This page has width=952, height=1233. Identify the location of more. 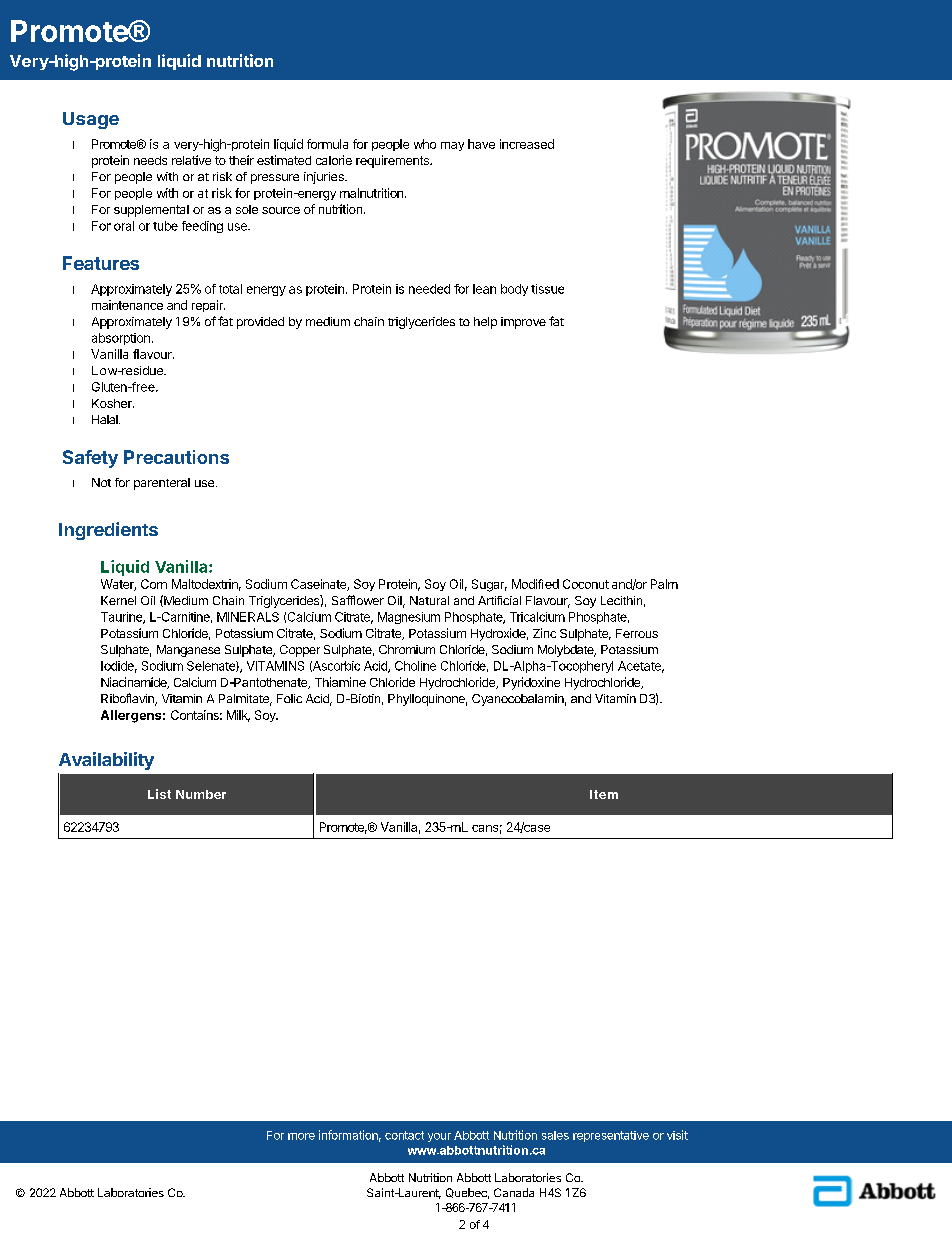
(301, 1136).
